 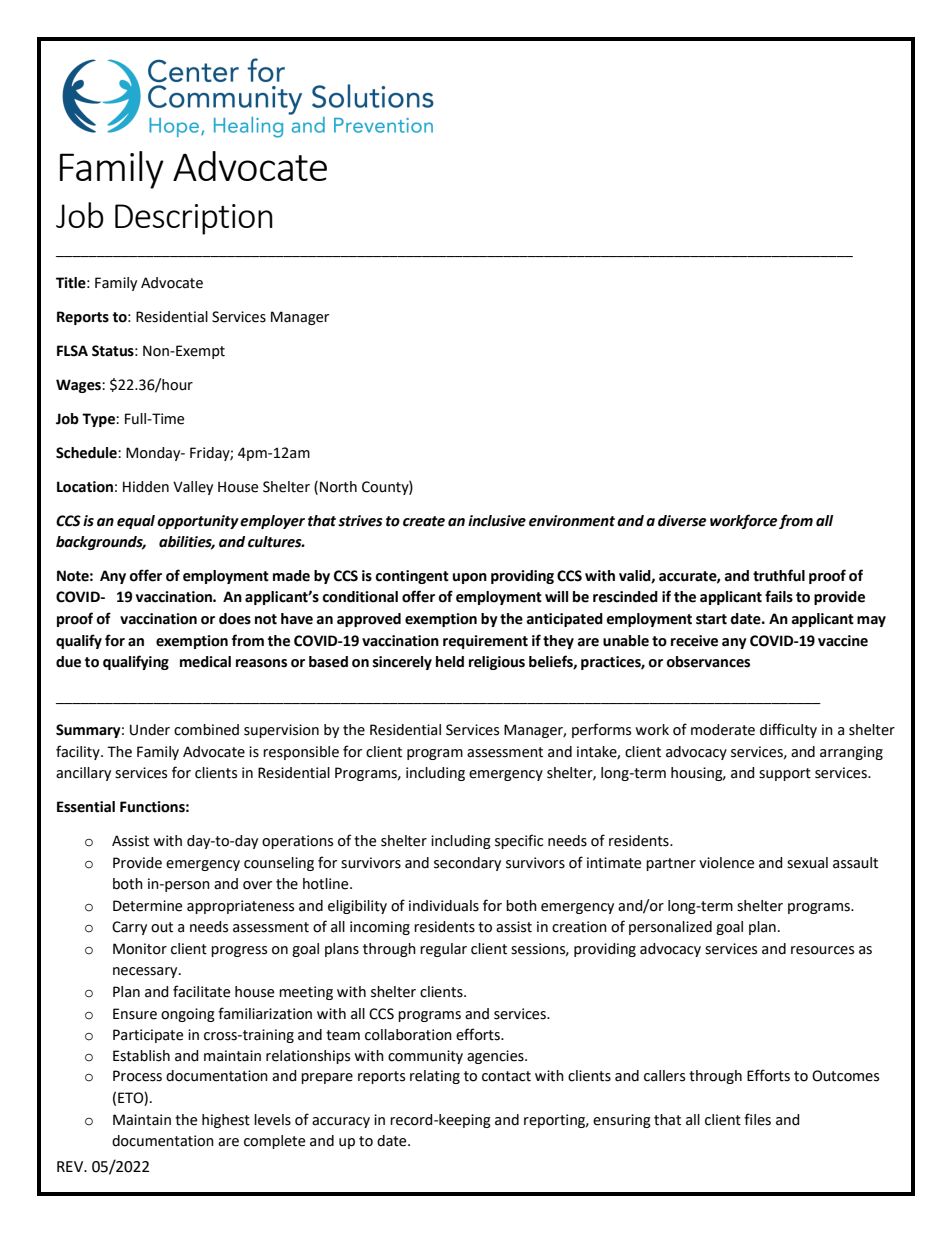 What do you see at coordinates (338, 487) in the page?
I see `North` at bounding box center [338, 487].
